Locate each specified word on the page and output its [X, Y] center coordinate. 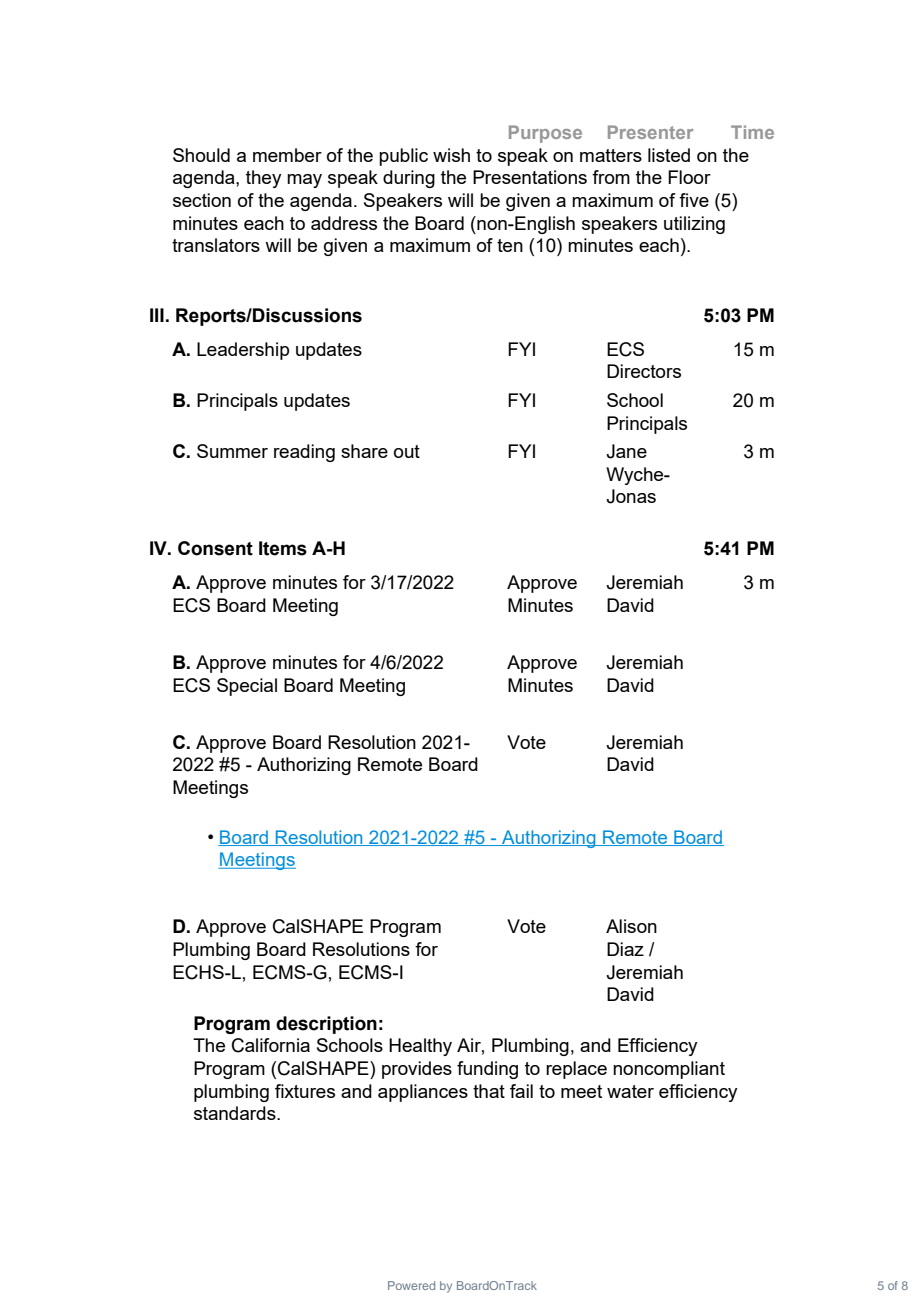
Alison [631, 926]
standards [236, 1113]
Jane [626, 451]
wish [451, 155]
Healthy [420, 1047]
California [271, 1045]
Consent [215, 548]
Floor [689, 177]
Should [201, 155]
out [407, 451]
